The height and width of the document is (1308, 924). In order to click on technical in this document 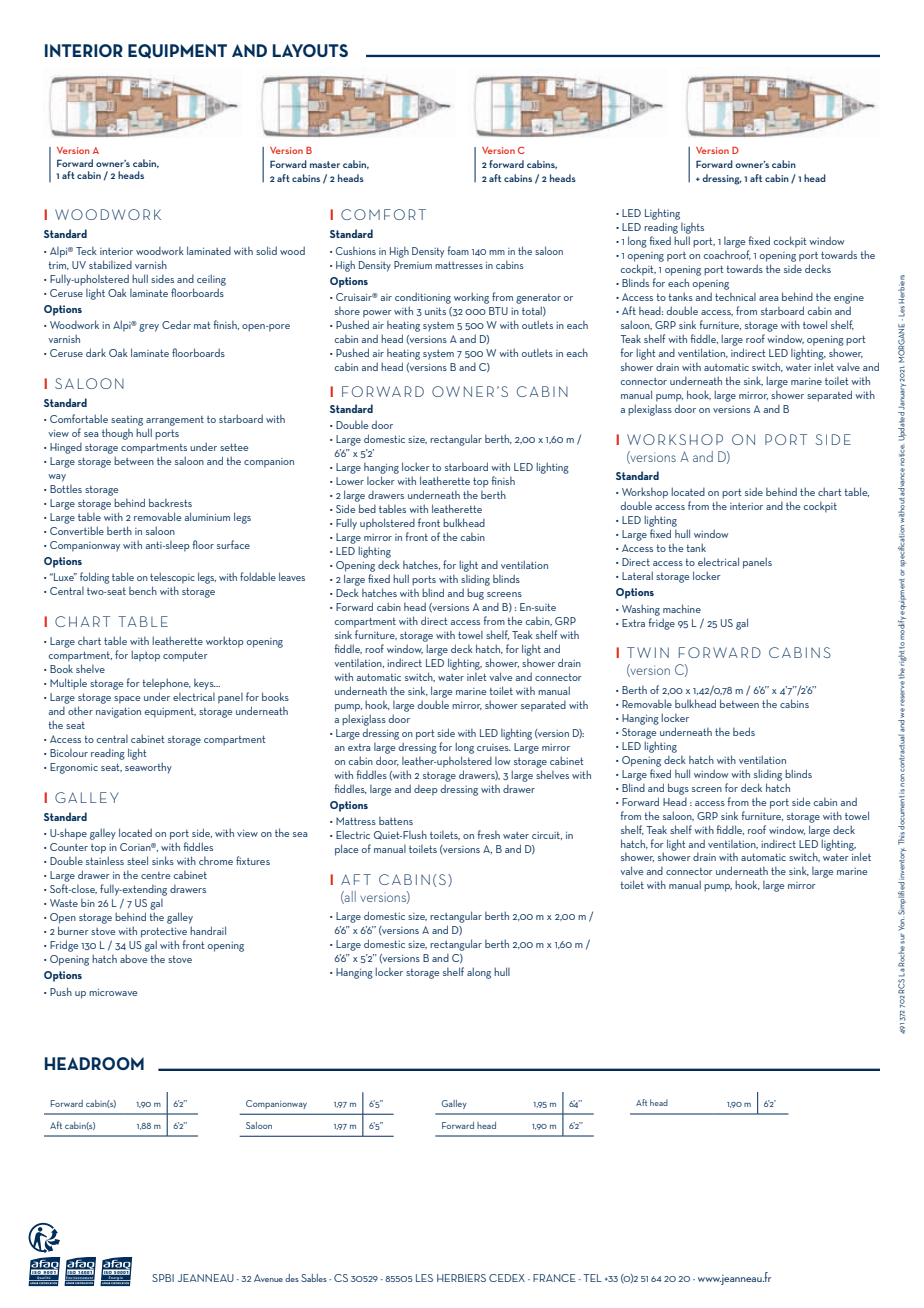, I will do `click(735, 297)`.
